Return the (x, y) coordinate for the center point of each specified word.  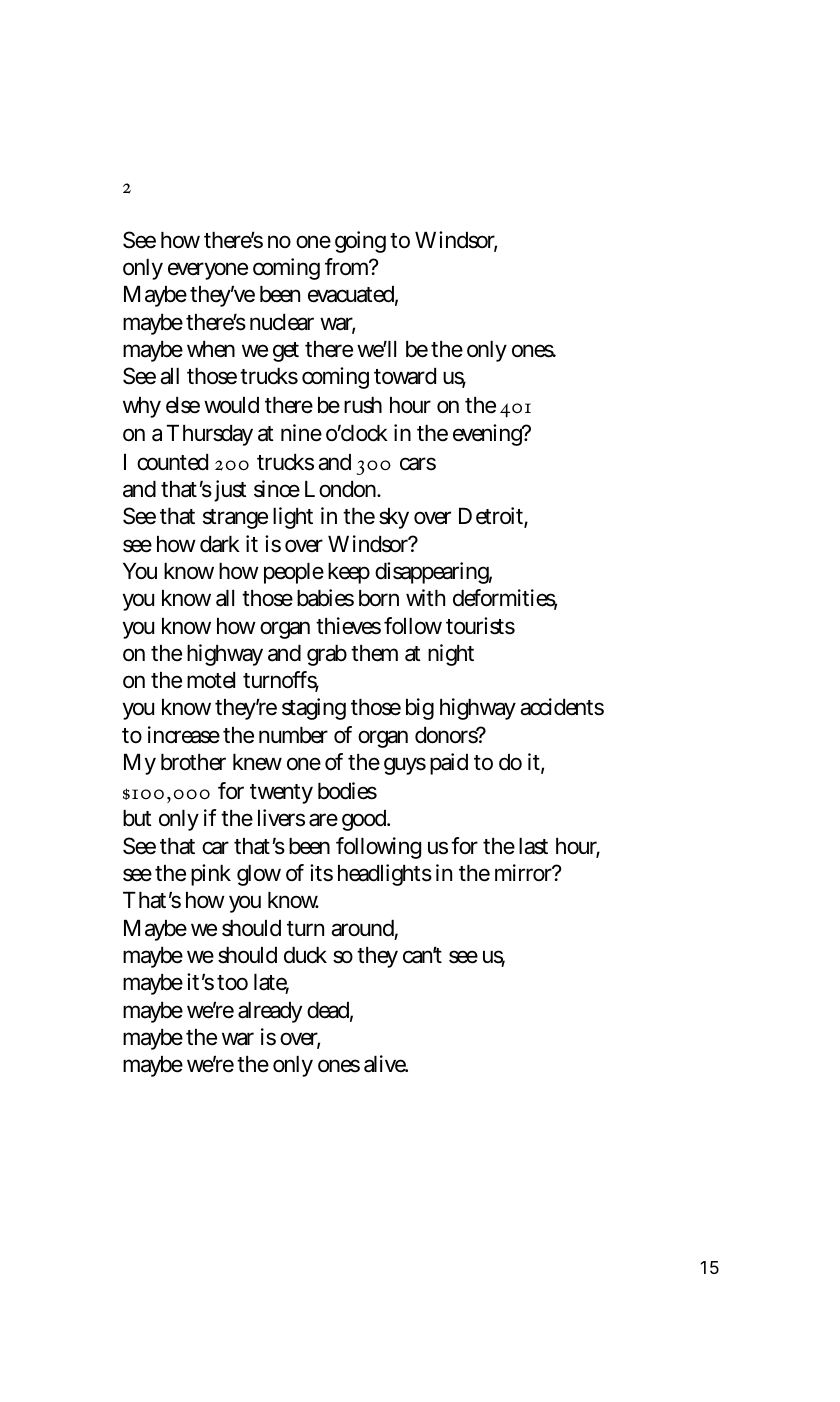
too (232, 983)
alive (386, 1064)
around (364, 929)
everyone (208, 271)
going (360, 242)
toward (405, 376)
